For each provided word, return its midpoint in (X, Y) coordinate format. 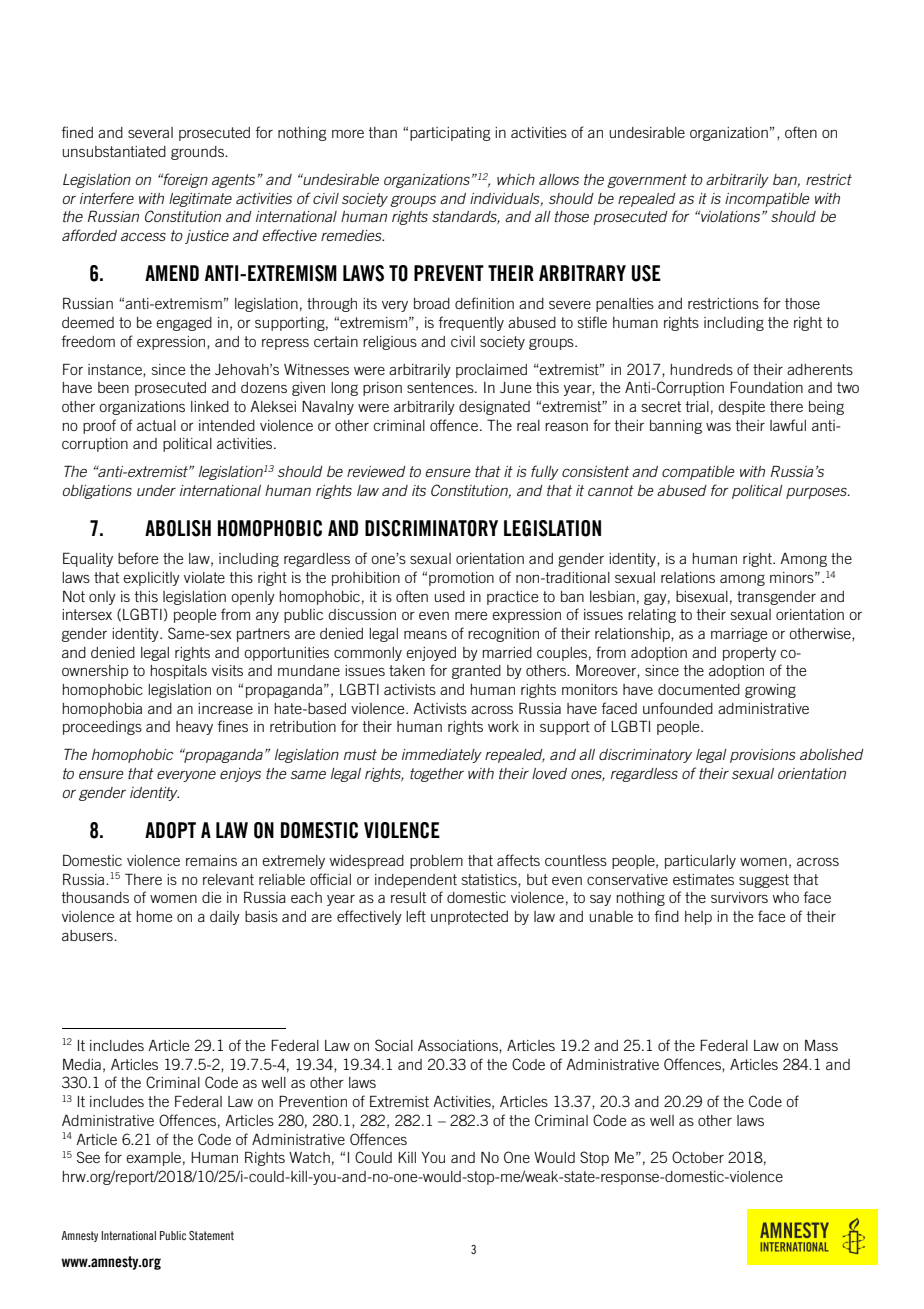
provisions (762, 756)
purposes (817, 493)
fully (545, 472)
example (153, 1159)
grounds (198, 153)
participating (450, 134)
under (156, 490)
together (437, 775)
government (647, 181)
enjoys (240, 775)
